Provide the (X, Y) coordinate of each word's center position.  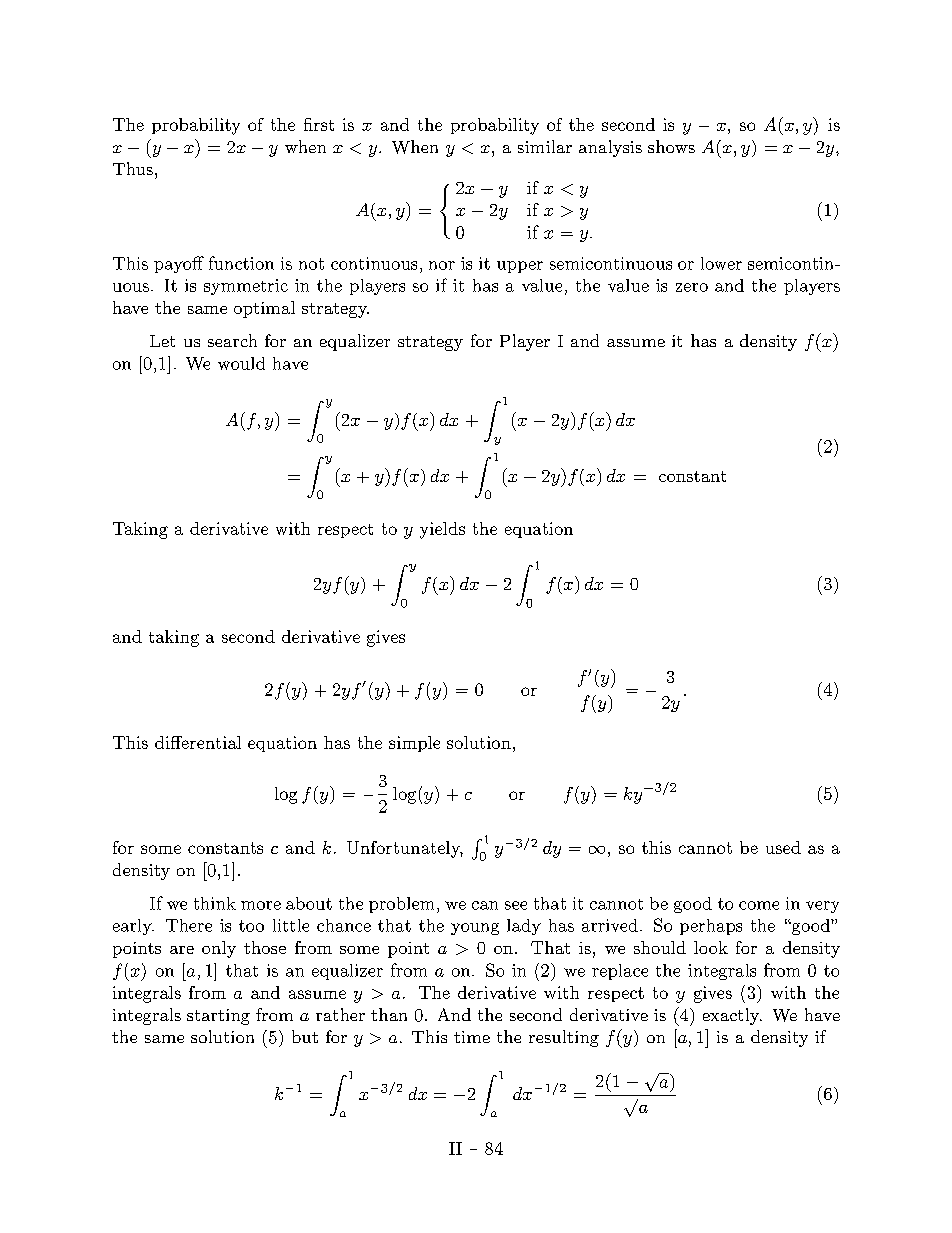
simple (414, 744)
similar (545, 146)
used (783, 847)
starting (218, 1017)
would (241, 363)
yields (442, 530)
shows (671, 146)
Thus (133, 168)
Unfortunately (405, 849)
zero (692, 287)
